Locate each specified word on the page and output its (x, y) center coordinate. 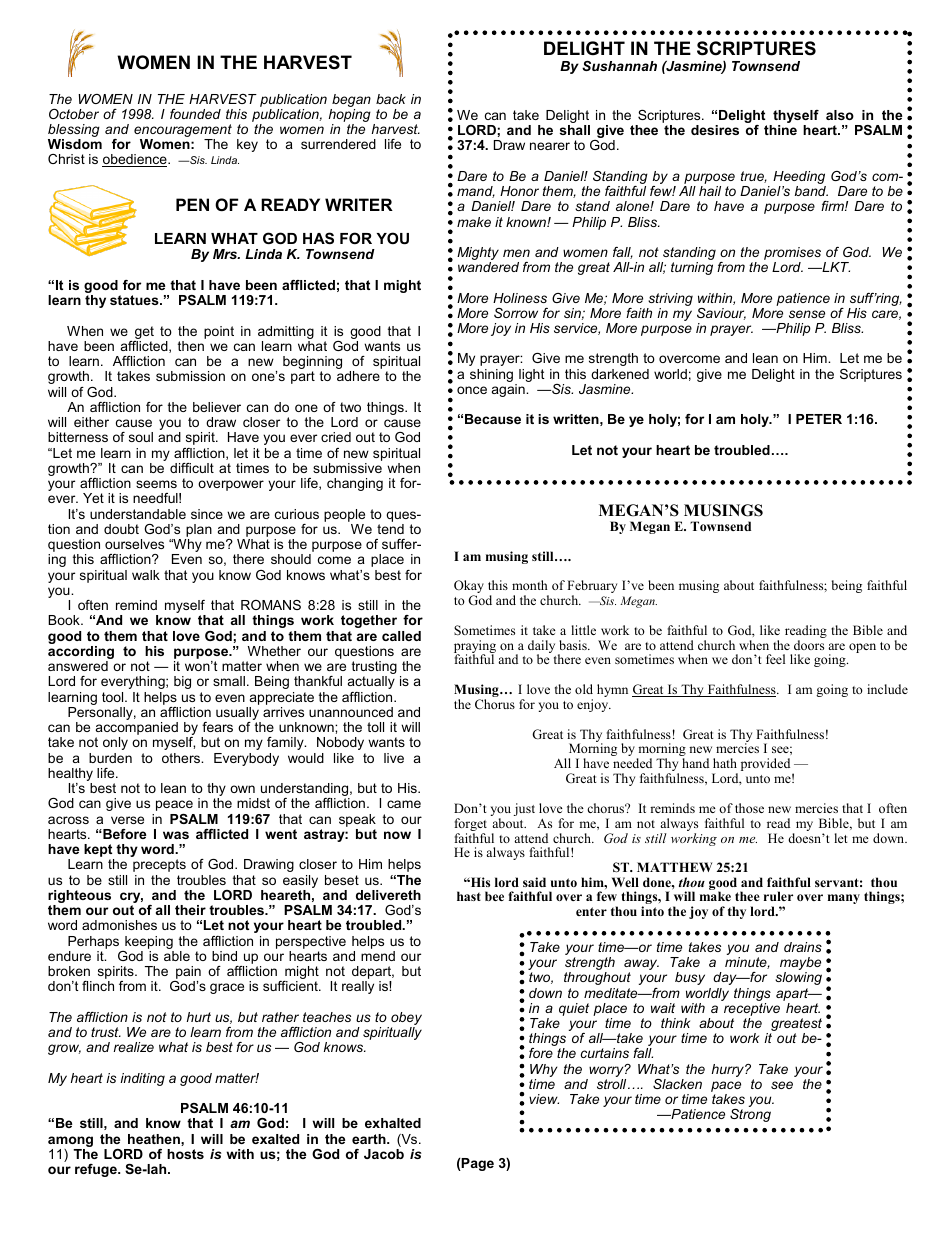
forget (471, 826)
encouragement (183, 132)
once (472, 390)
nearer (550, 146)
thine (780, 130)
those (749, 808)
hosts (185, 1154)
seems (156, 484)
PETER (819, 419)
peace (174, 805)
